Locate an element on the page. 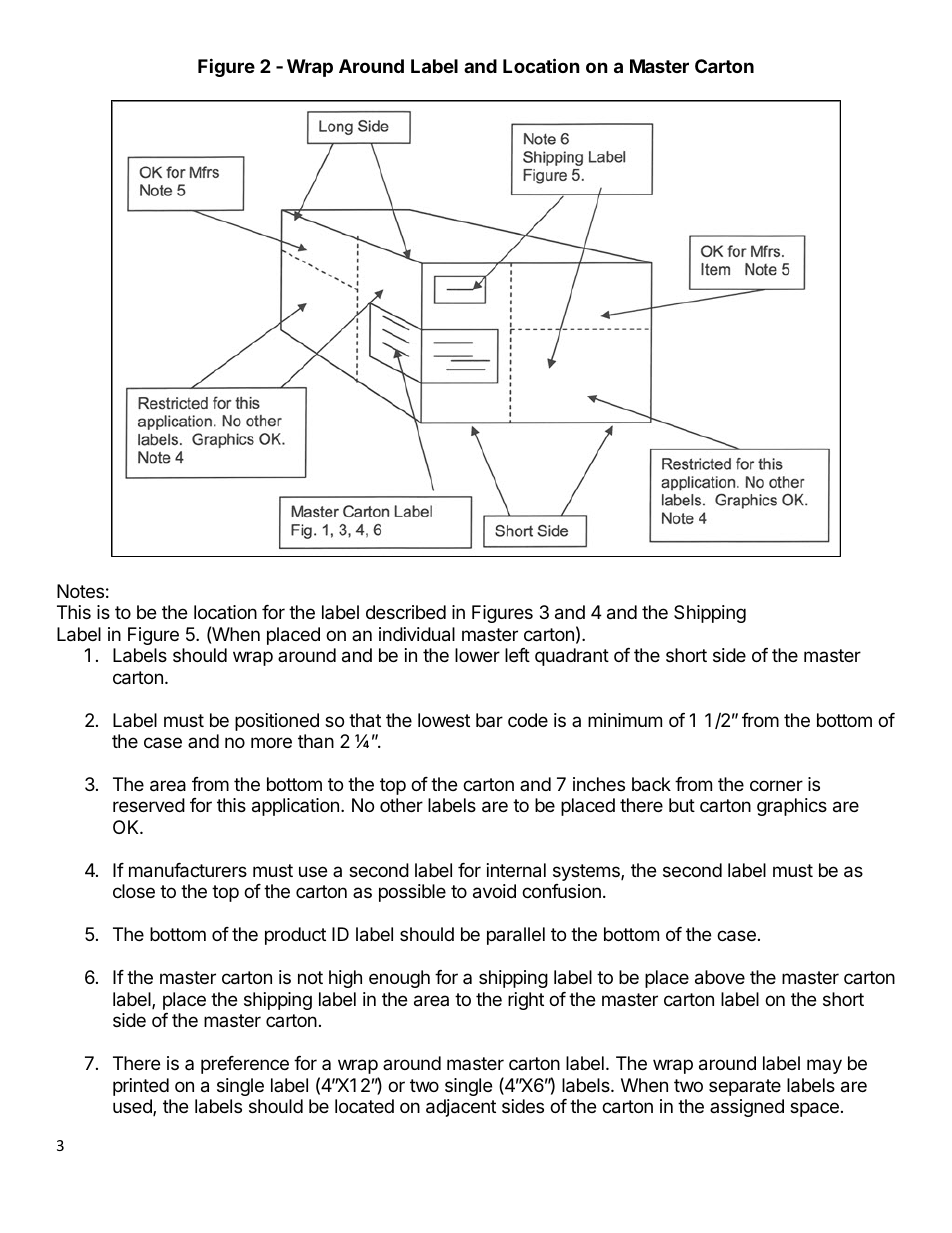  internal is located at coordinates (516, 870).
